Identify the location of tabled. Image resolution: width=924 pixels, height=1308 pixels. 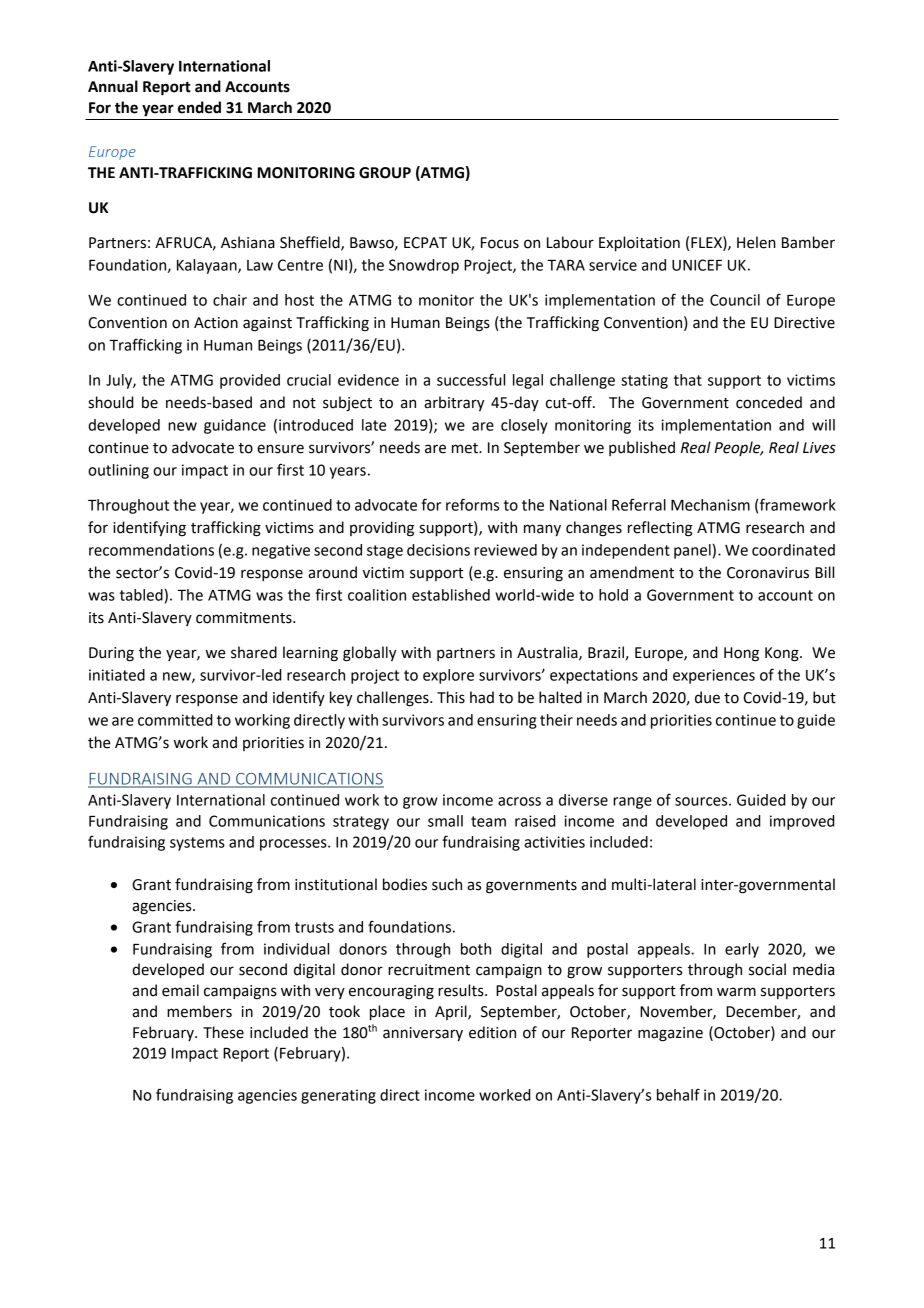
(141, 595).
